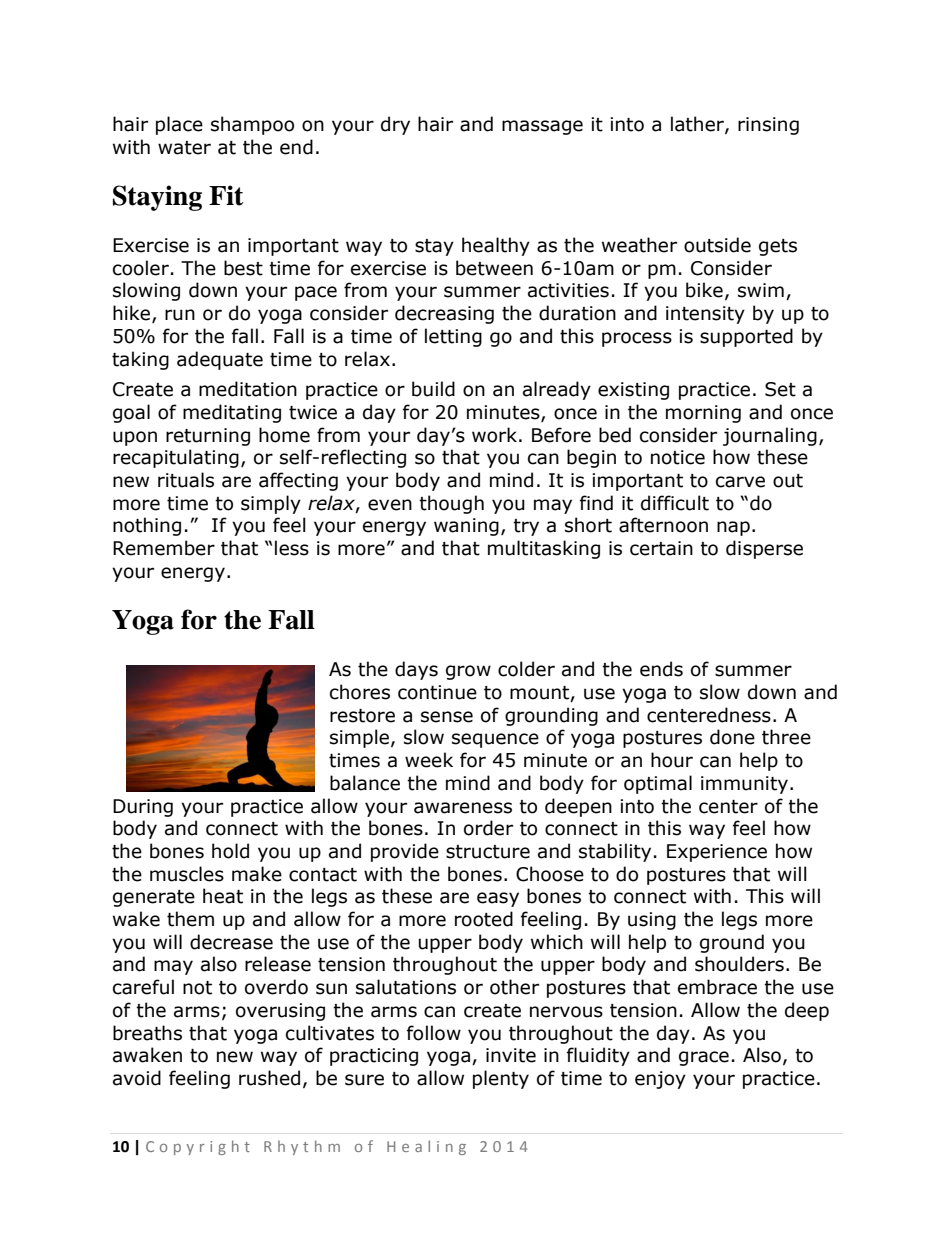 The height and width of the screenshot is (1233, 952). Describe the element at coordinates (395, 125) in the screenshot. I see `dry` at that location.
